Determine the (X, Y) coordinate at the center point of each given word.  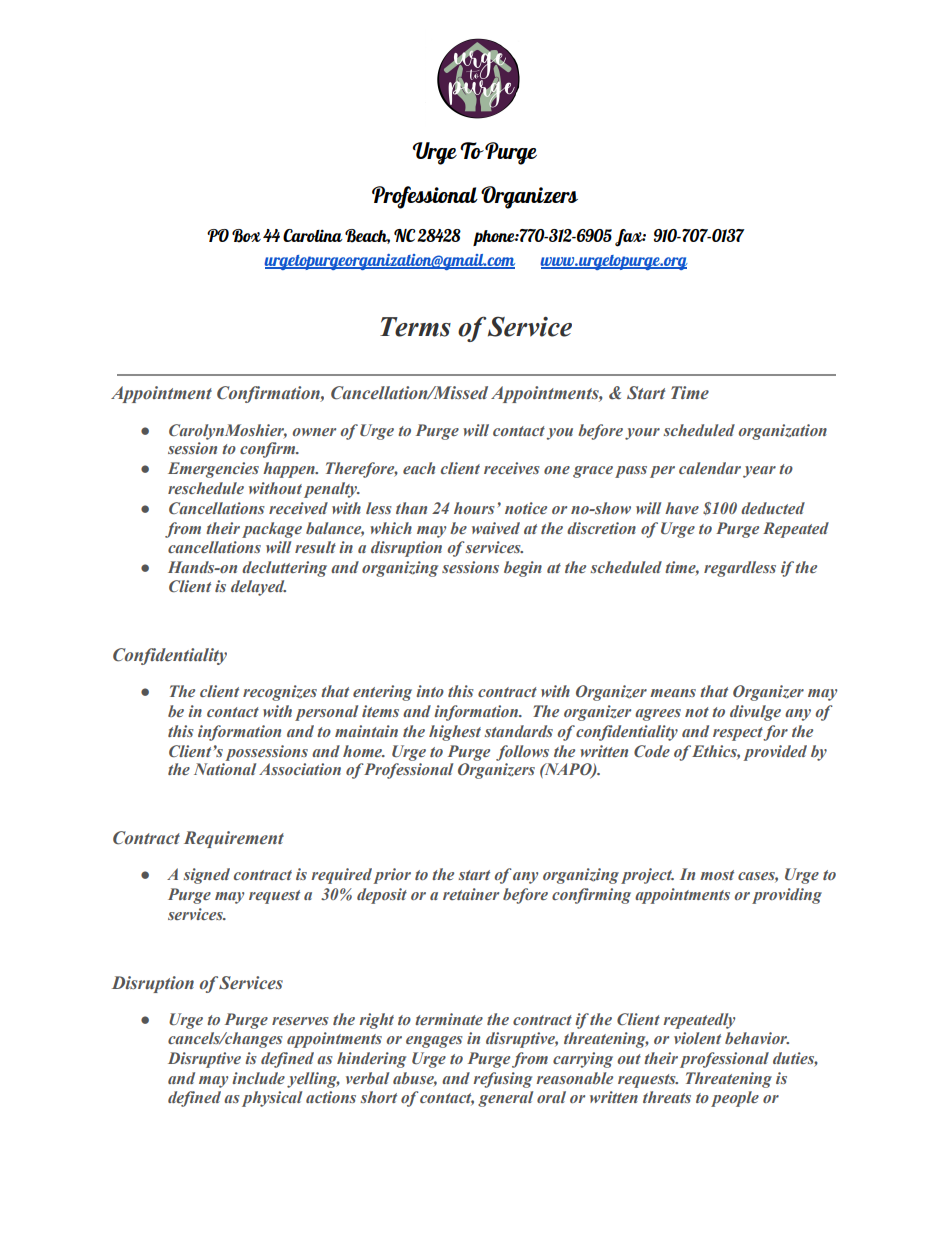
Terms (415, 327)
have (682, 508)
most (717, 875)
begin (523, 569)
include (258, 1078)
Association (300, 769)
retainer (471, 894)
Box (246, 236)
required (341, 876)
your (642, 434)
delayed (258, 588)
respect (738, 734)
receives (512, 468)
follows (522, 753)
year (759, 472)
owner (314, 432)
